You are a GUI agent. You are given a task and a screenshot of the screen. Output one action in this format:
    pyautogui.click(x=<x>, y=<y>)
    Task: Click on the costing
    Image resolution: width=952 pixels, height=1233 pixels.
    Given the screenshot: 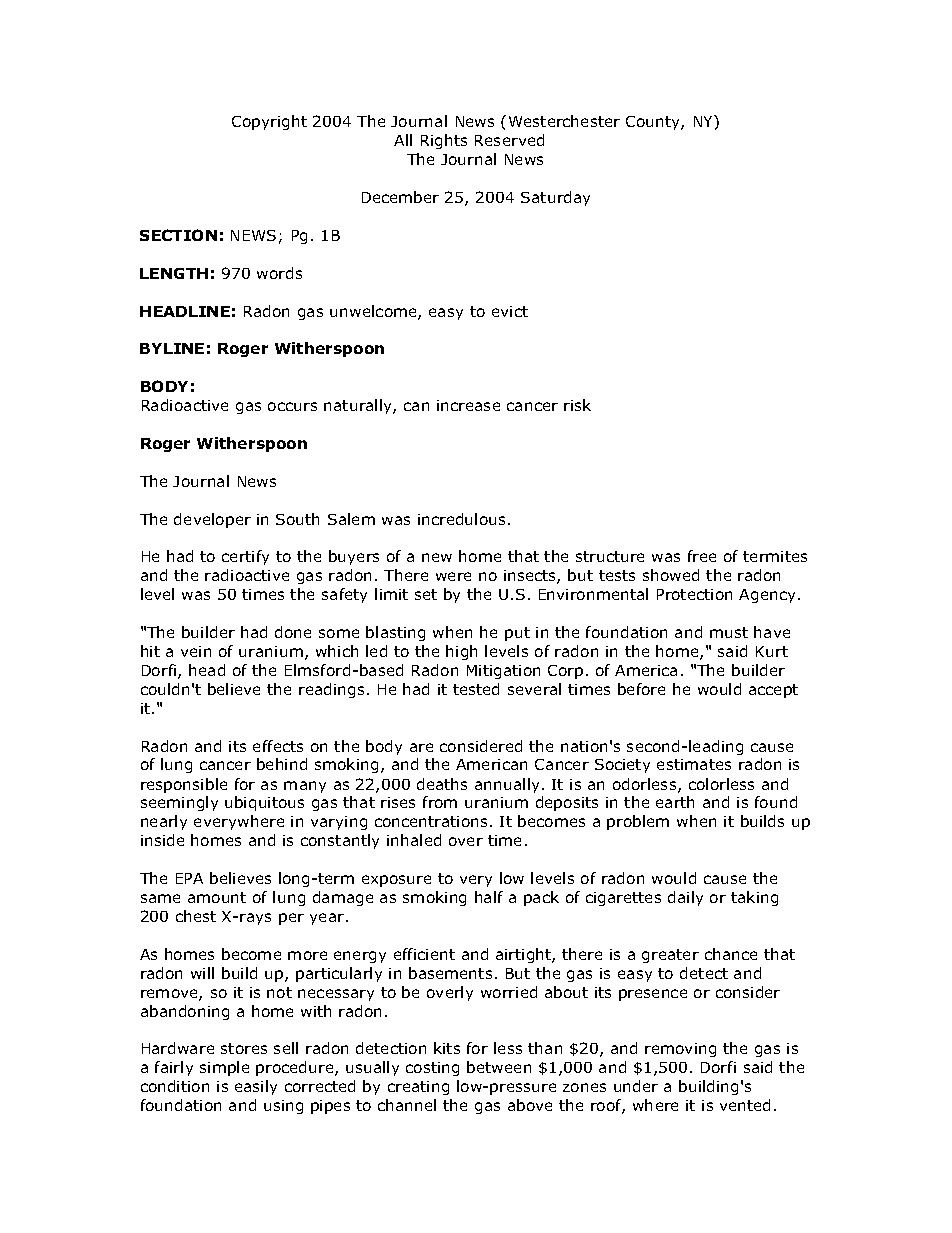 What is the action you would take?
    pyautogui.click(x=432, y=1069)
